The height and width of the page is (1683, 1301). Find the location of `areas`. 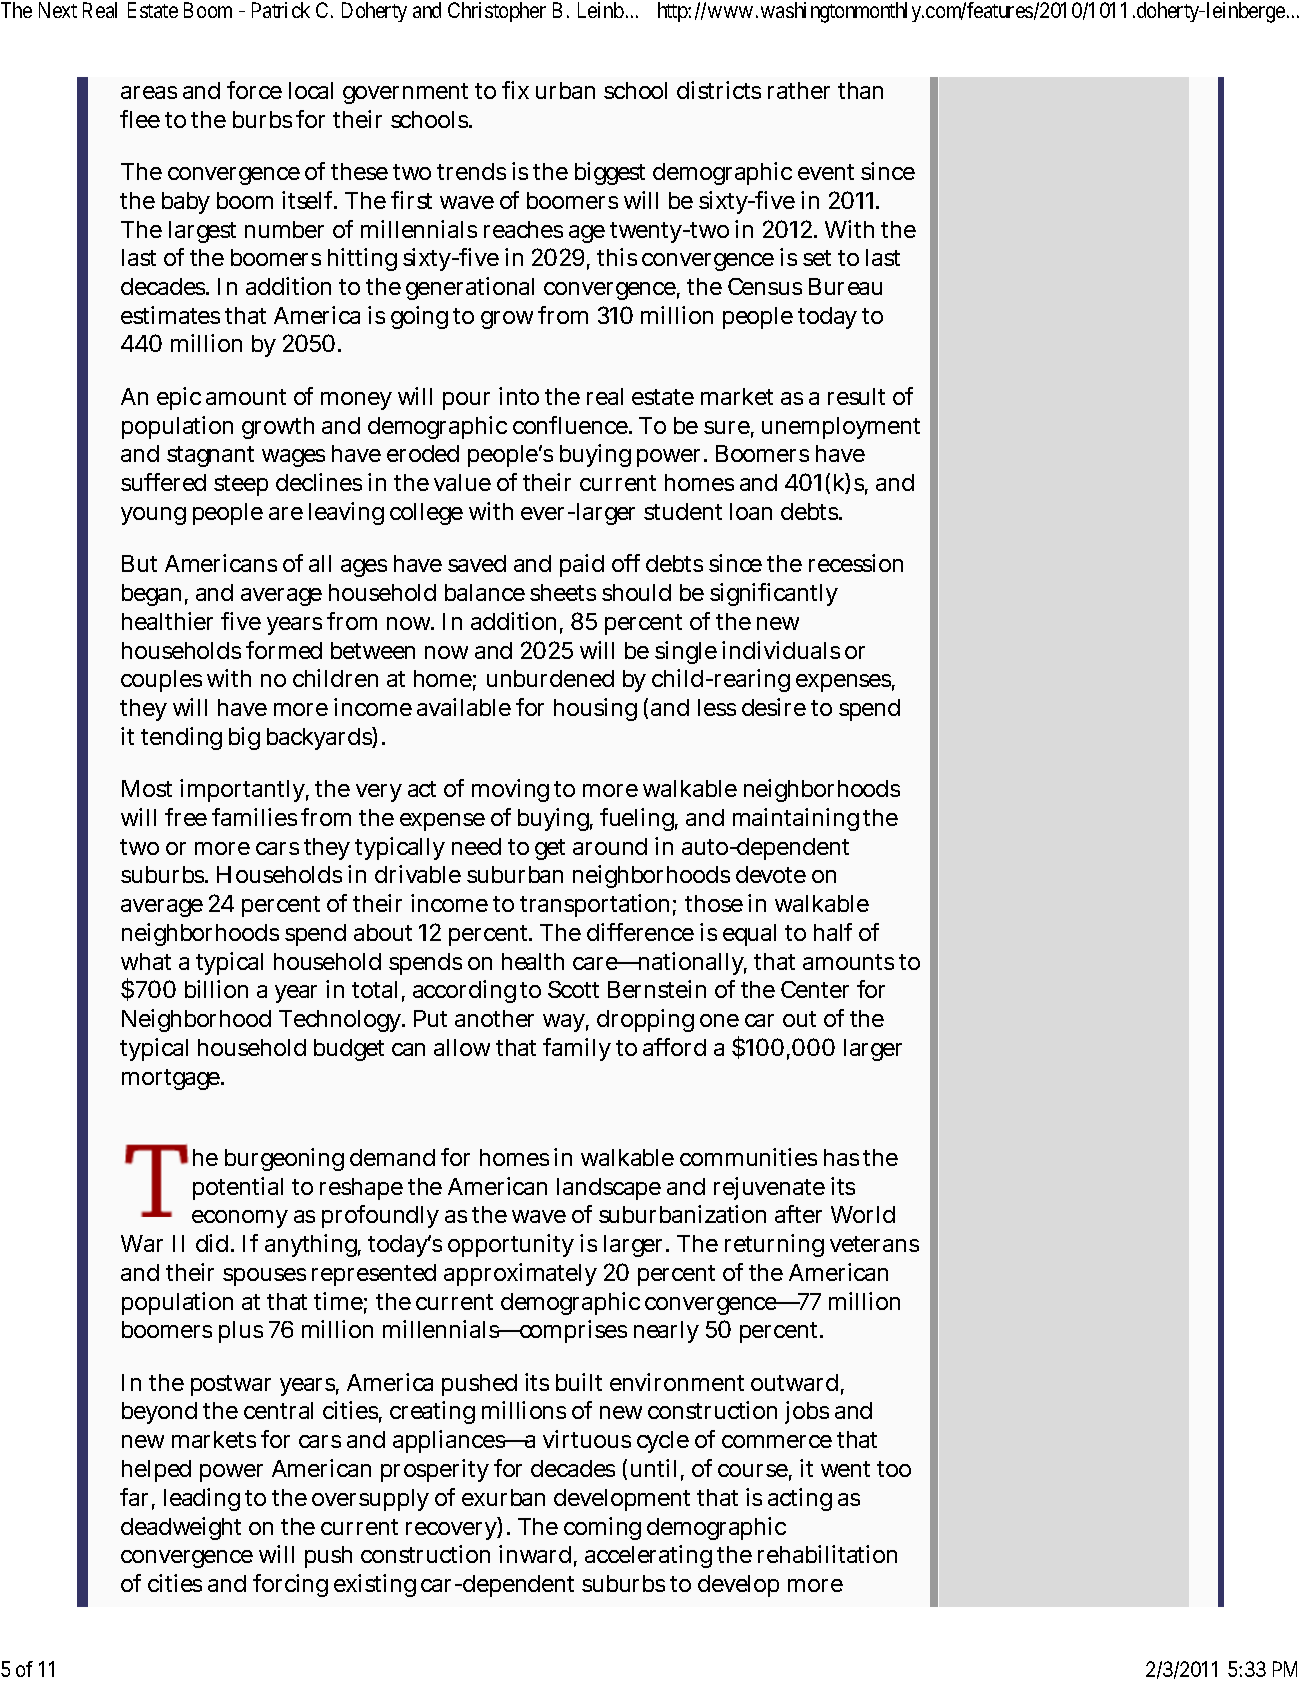

areas is located at coordinates (149, 92).
